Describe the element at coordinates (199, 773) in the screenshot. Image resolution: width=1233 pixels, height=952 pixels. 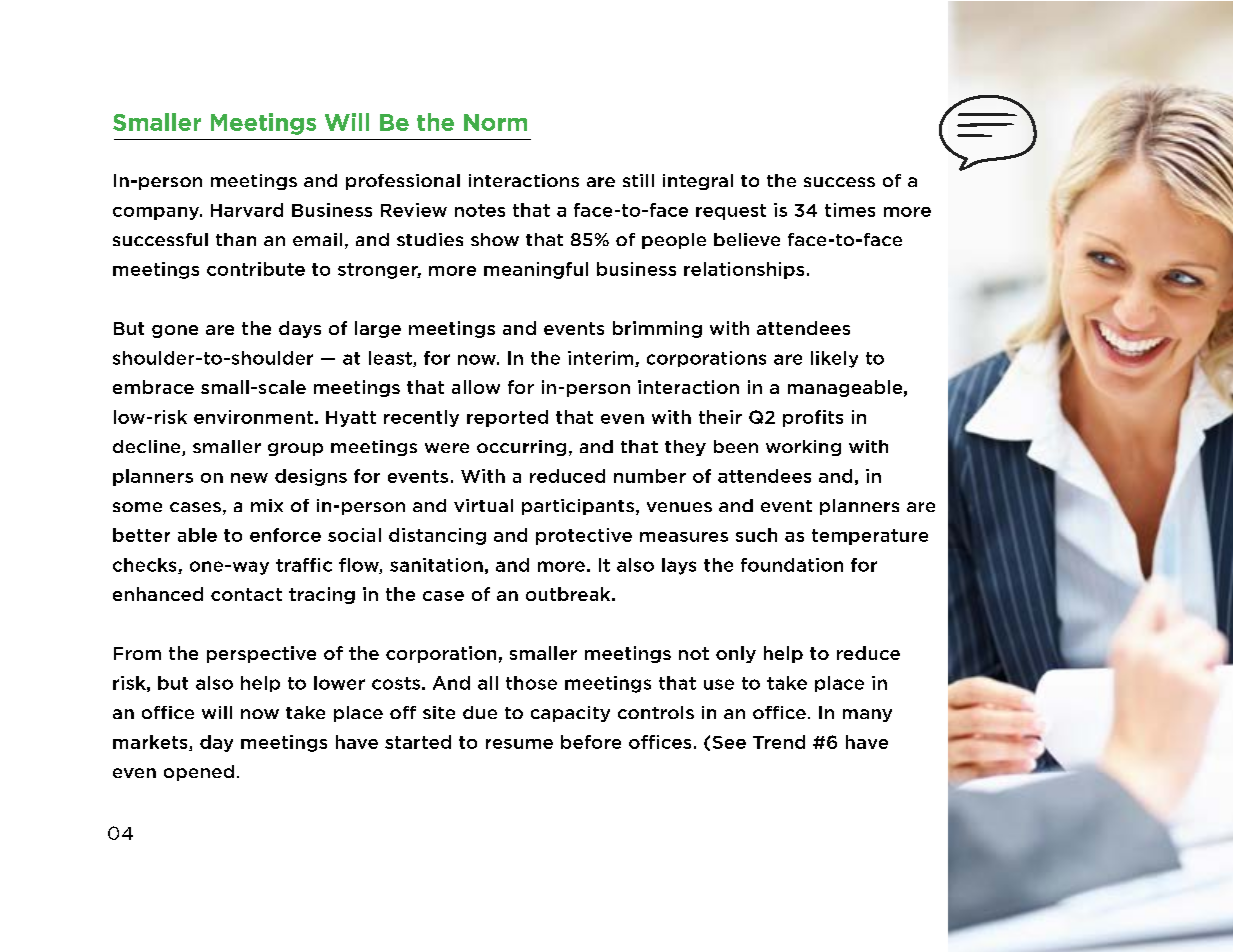
I see `opened` at that location.
